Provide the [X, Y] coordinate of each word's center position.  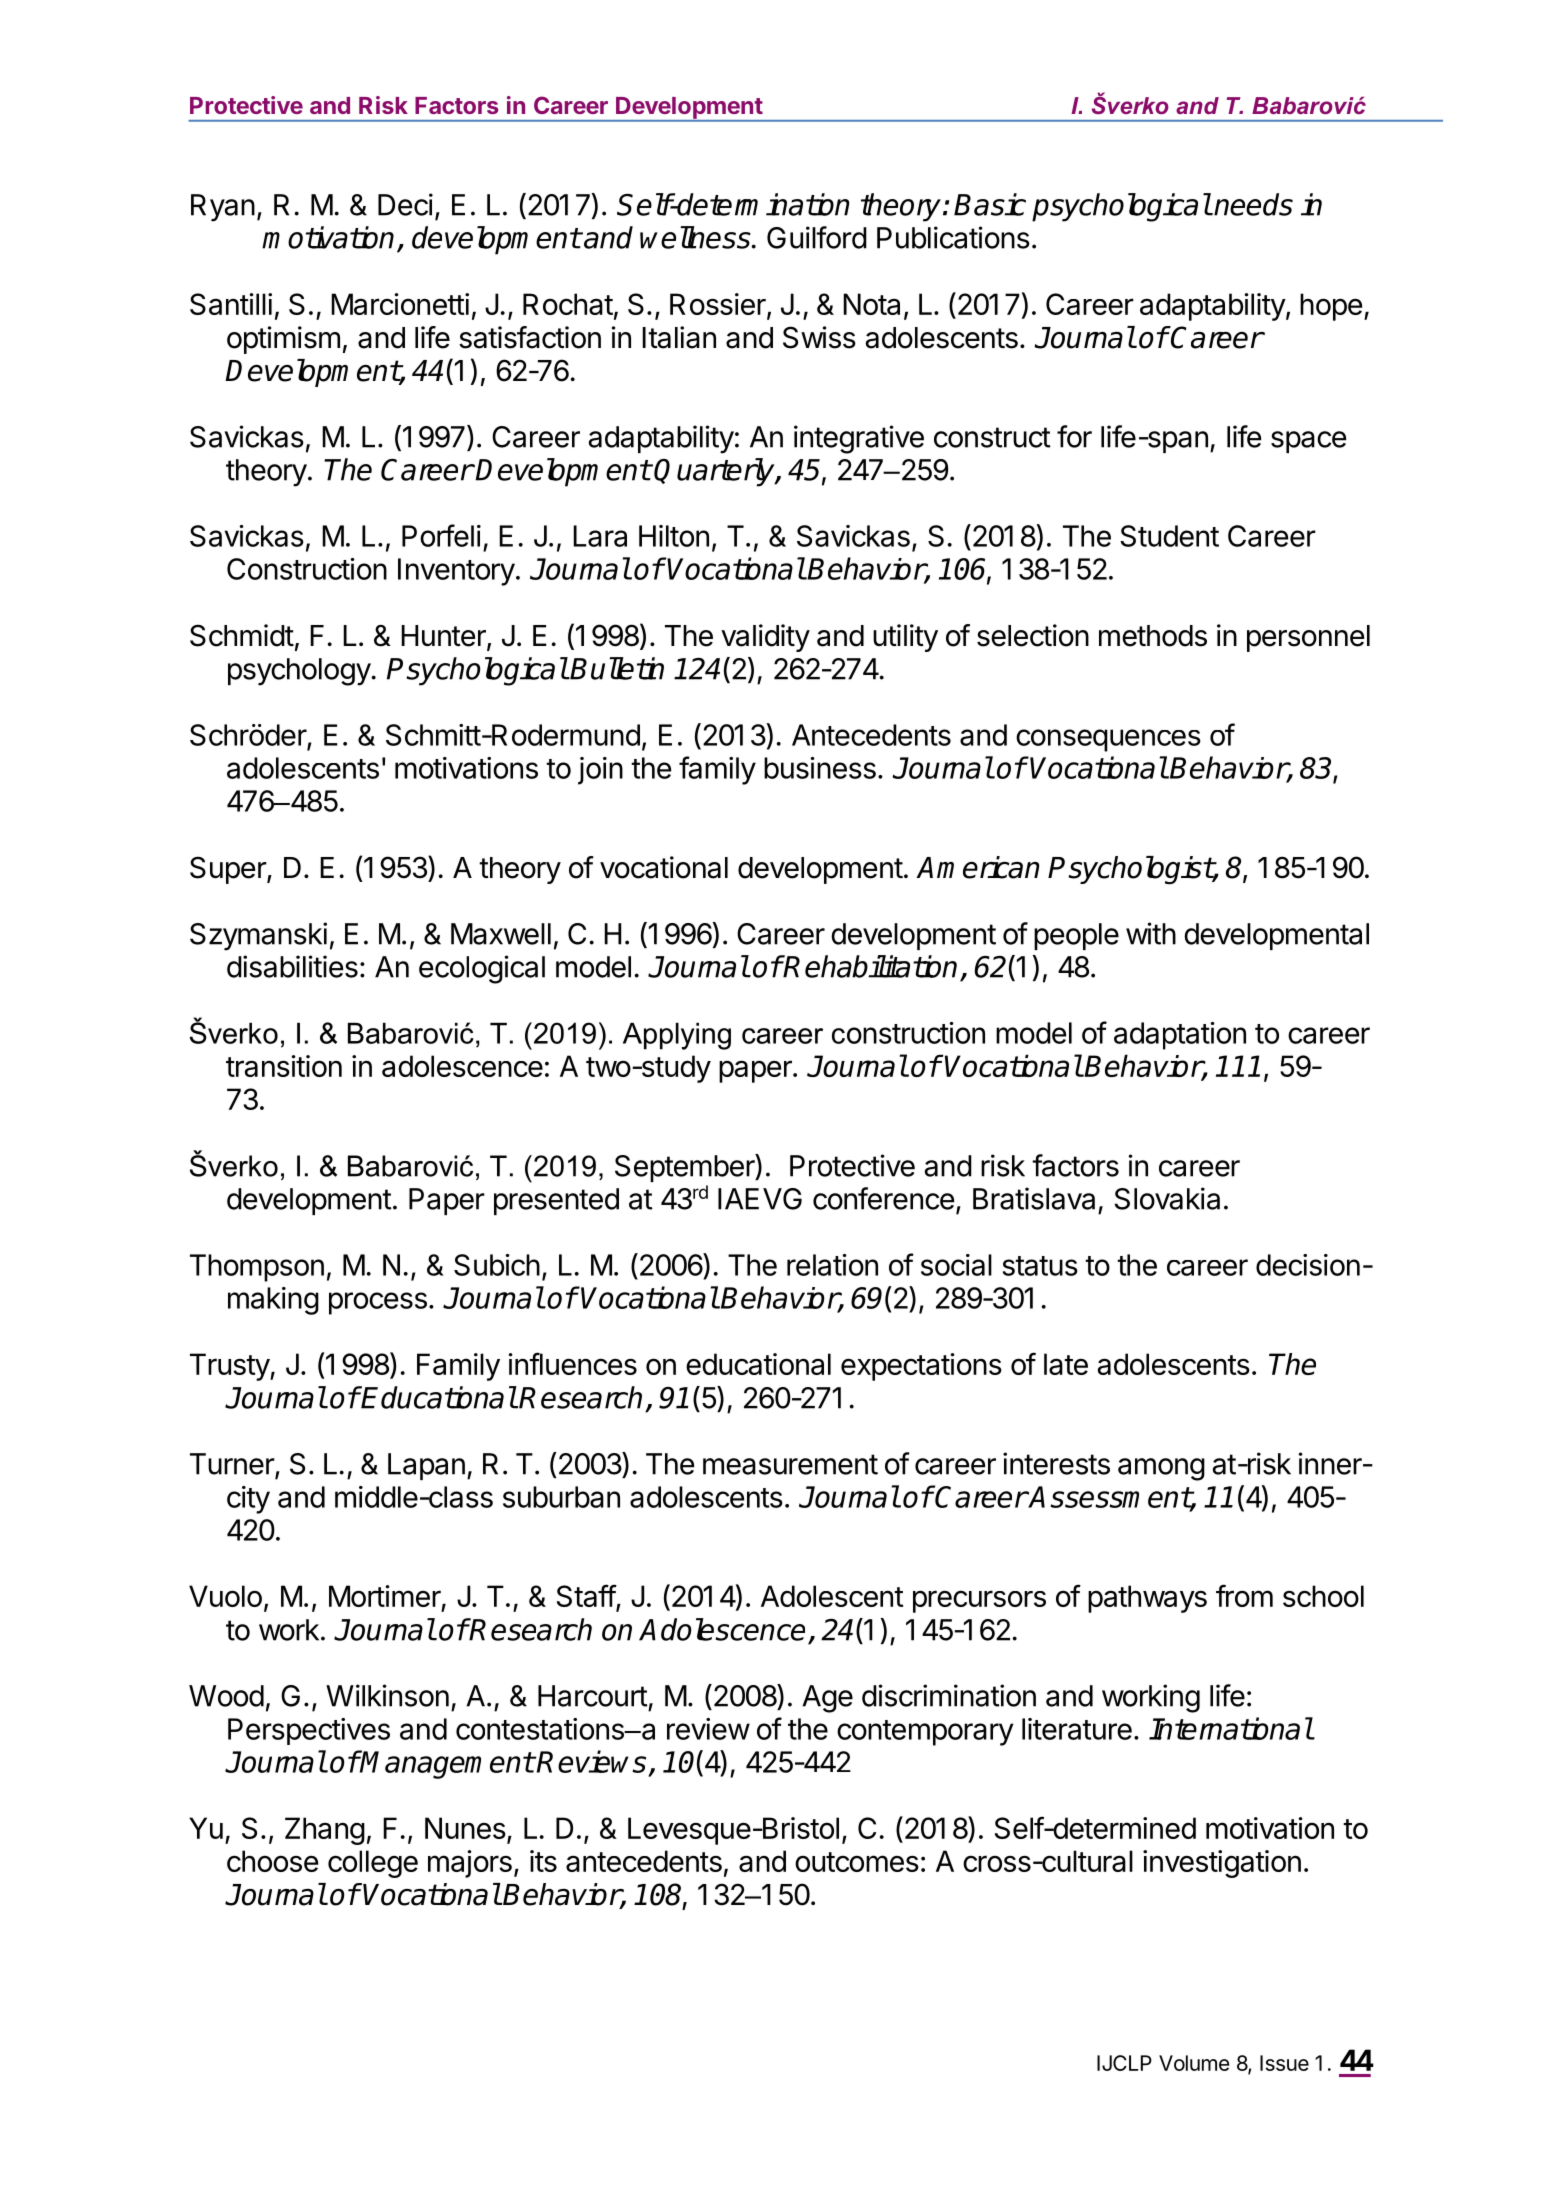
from [1244, 1595]
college [373, 1864]
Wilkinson [387, 1695]
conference [883, 1198]
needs [1253, 204]
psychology [299, 672]
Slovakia [1167, 1198]
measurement [790, 1464]
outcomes [857, 1862]
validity [765, 638]
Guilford [817, 237]
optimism [283, 340]
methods [1153, 636]
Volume [1194, 2063]
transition [284, 1066]
